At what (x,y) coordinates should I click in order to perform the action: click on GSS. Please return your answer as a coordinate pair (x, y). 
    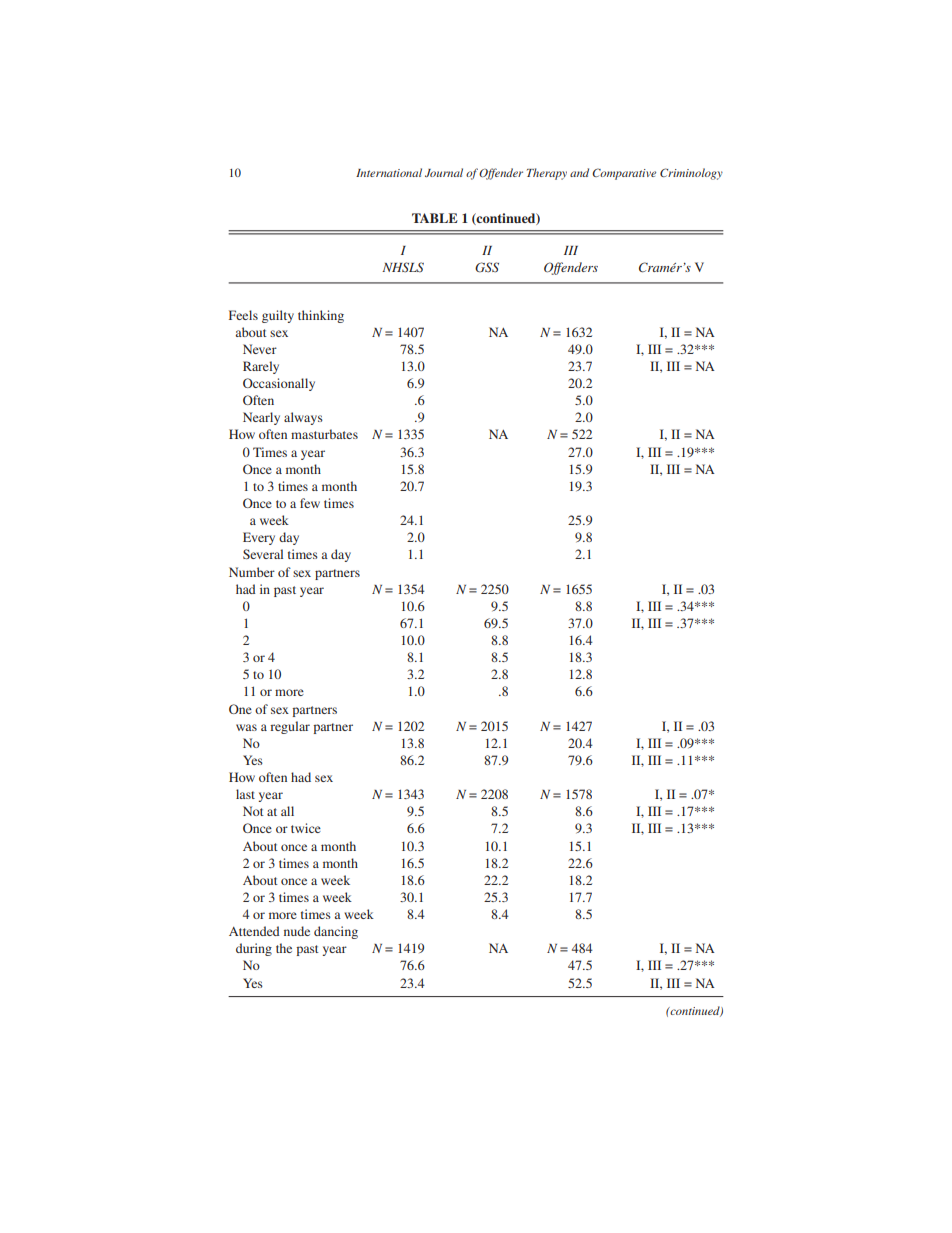
    Looking at the image, I should click on (487, 267).
